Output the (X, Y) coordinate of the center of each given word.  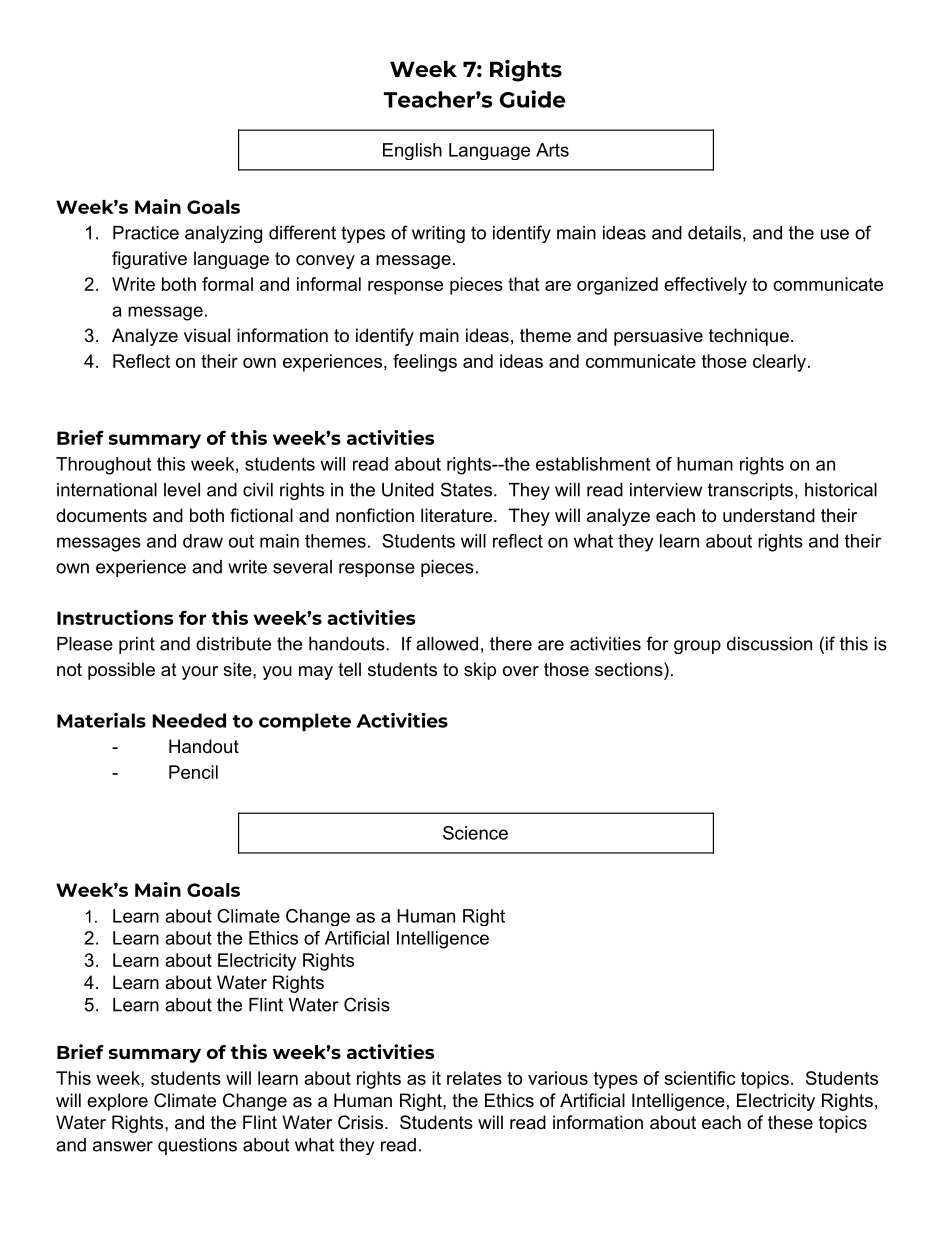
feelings (425, 363)
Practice (146, 233)
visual (207, 335)
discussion (769, 644)
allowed (447, 644)
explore (117, 1102)
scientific (700, 1078)
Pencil (193, 772)
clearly (779, 363)
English (412, 151)
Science (475, 833)
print (137, 645)
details (714, 233)
